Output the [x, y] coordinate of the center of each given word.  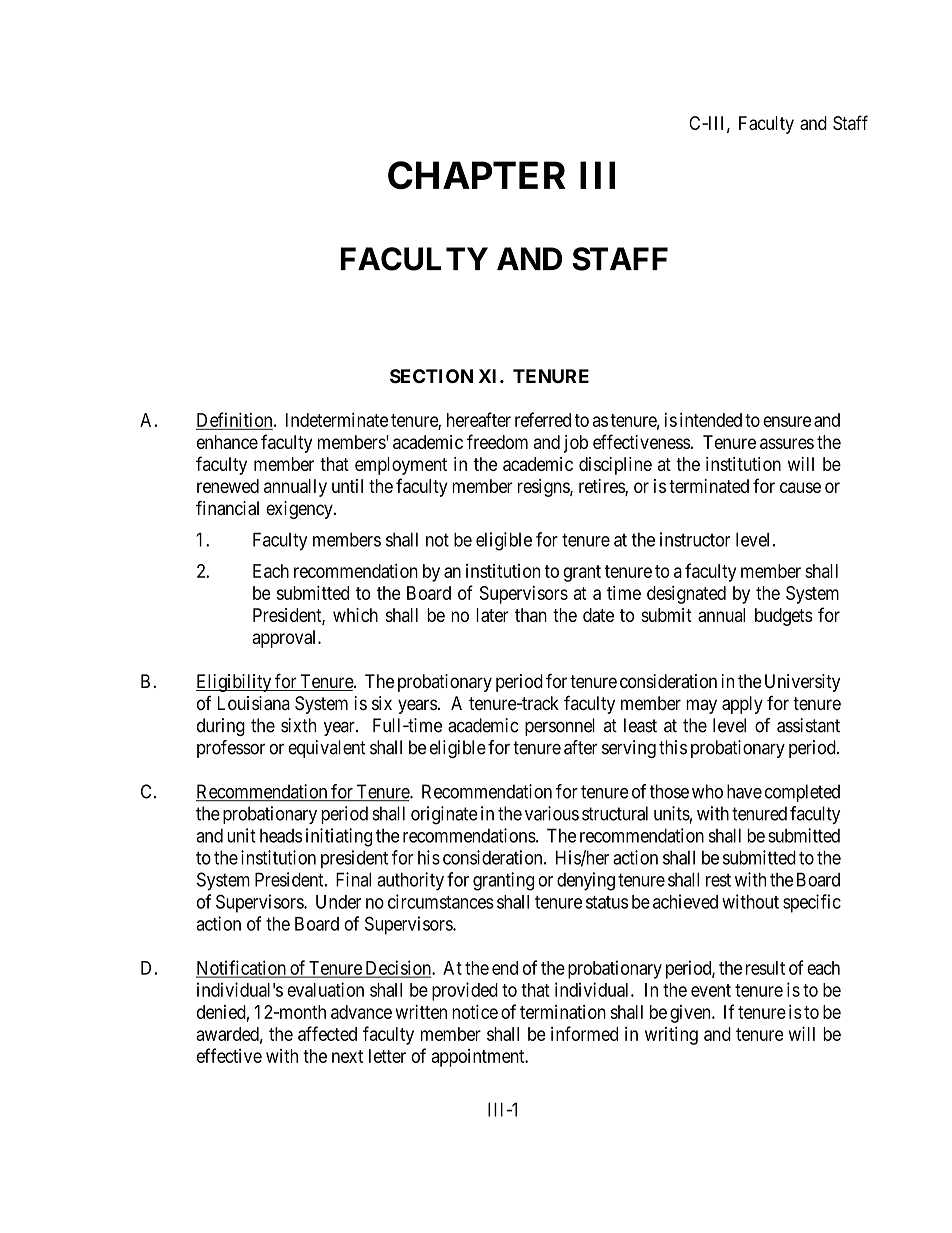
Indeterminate [337, 419]
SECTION [431, 376]
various [552, 813]
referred [543, 419]
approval [285, 639]
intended [711, 419]
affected [327, 1033]
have [744, 791]
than [531, 615]
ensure [787, 421]
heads [281, 836]
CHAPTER [477, 175]
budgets [784, 617]
